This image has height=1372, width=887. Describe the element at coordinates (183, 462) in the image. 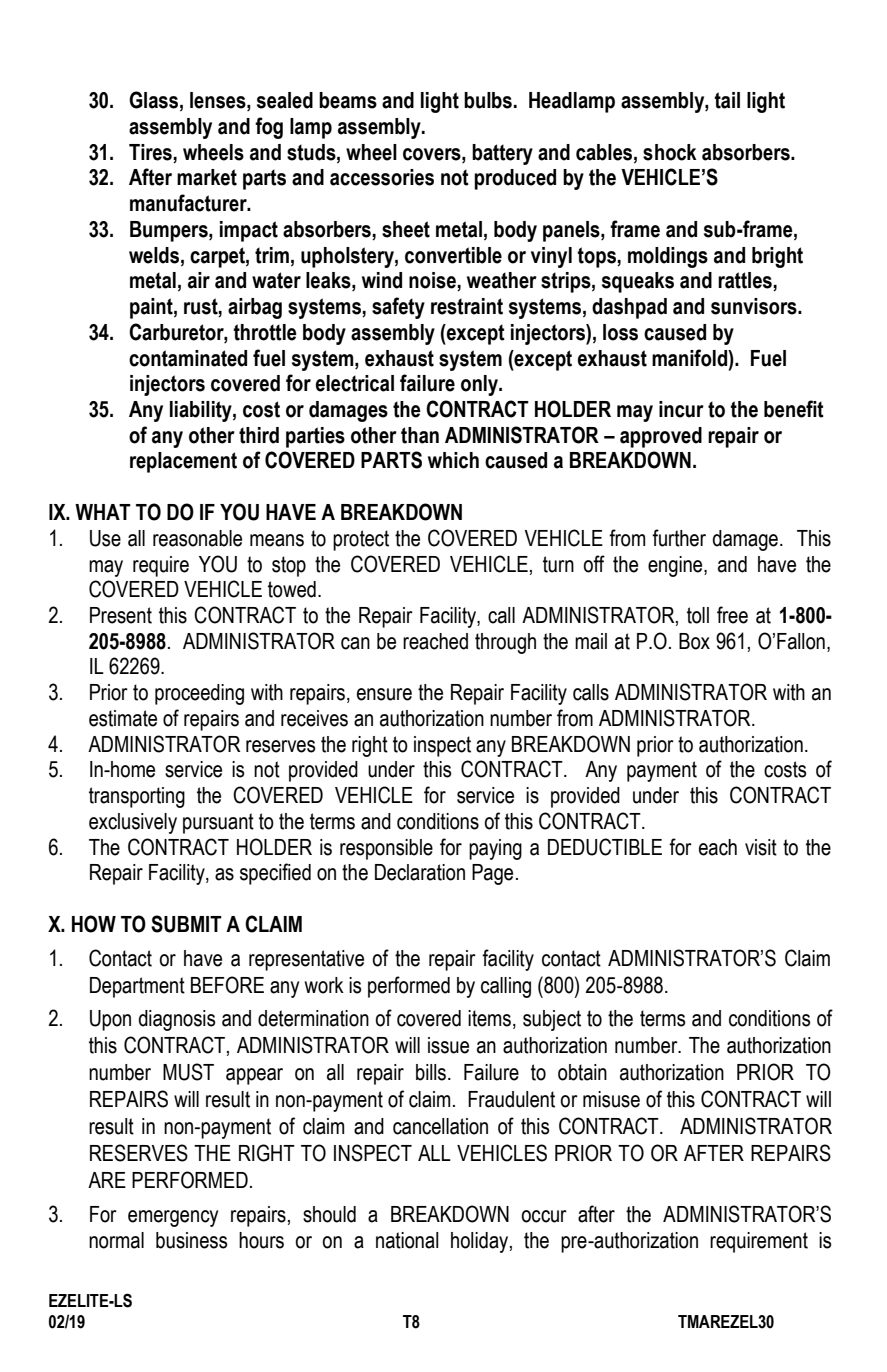

I see `replacement` at that location.
